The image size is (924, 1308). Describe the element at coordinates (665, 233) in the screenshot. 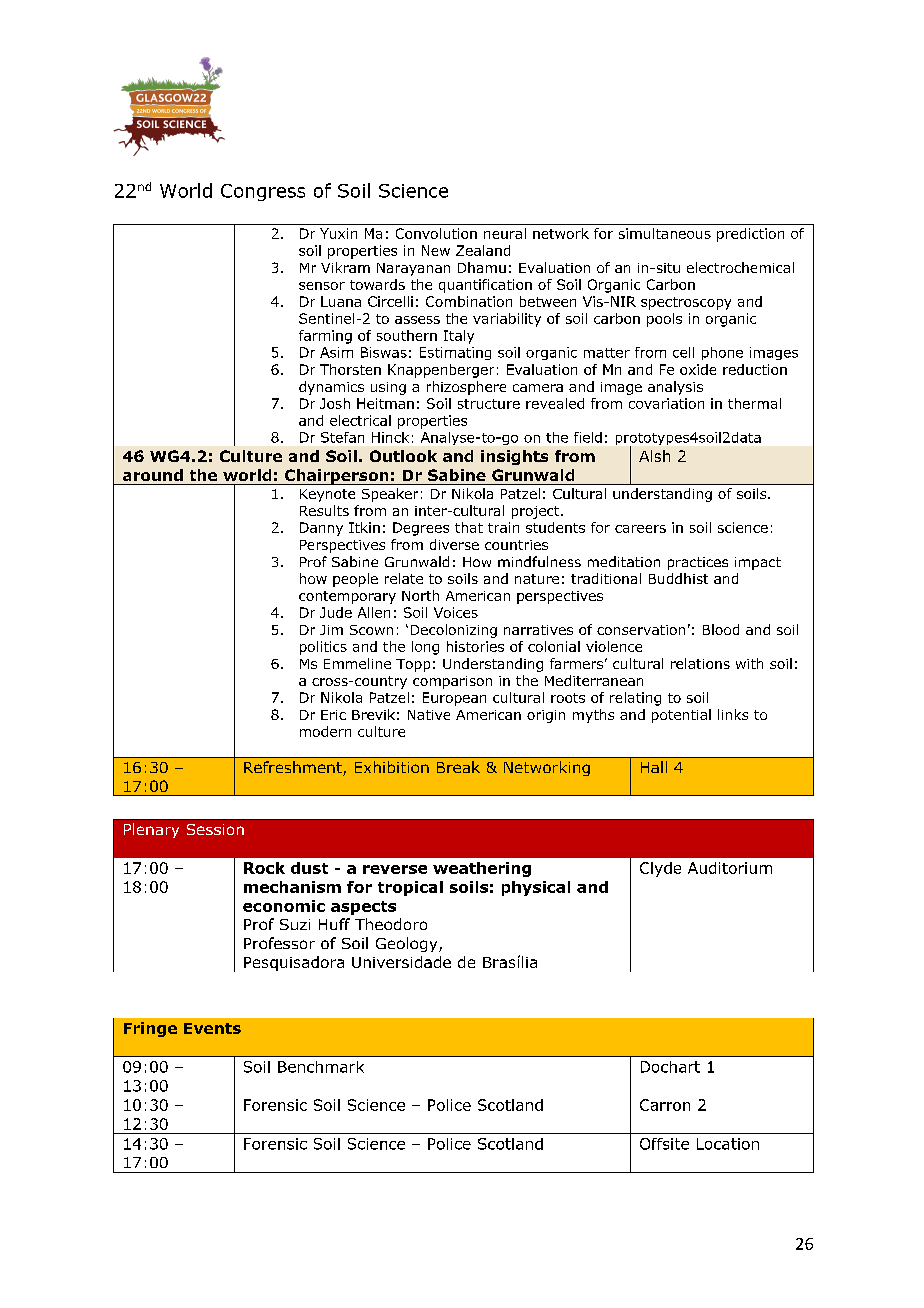

I see `simultaneous` at that location.
